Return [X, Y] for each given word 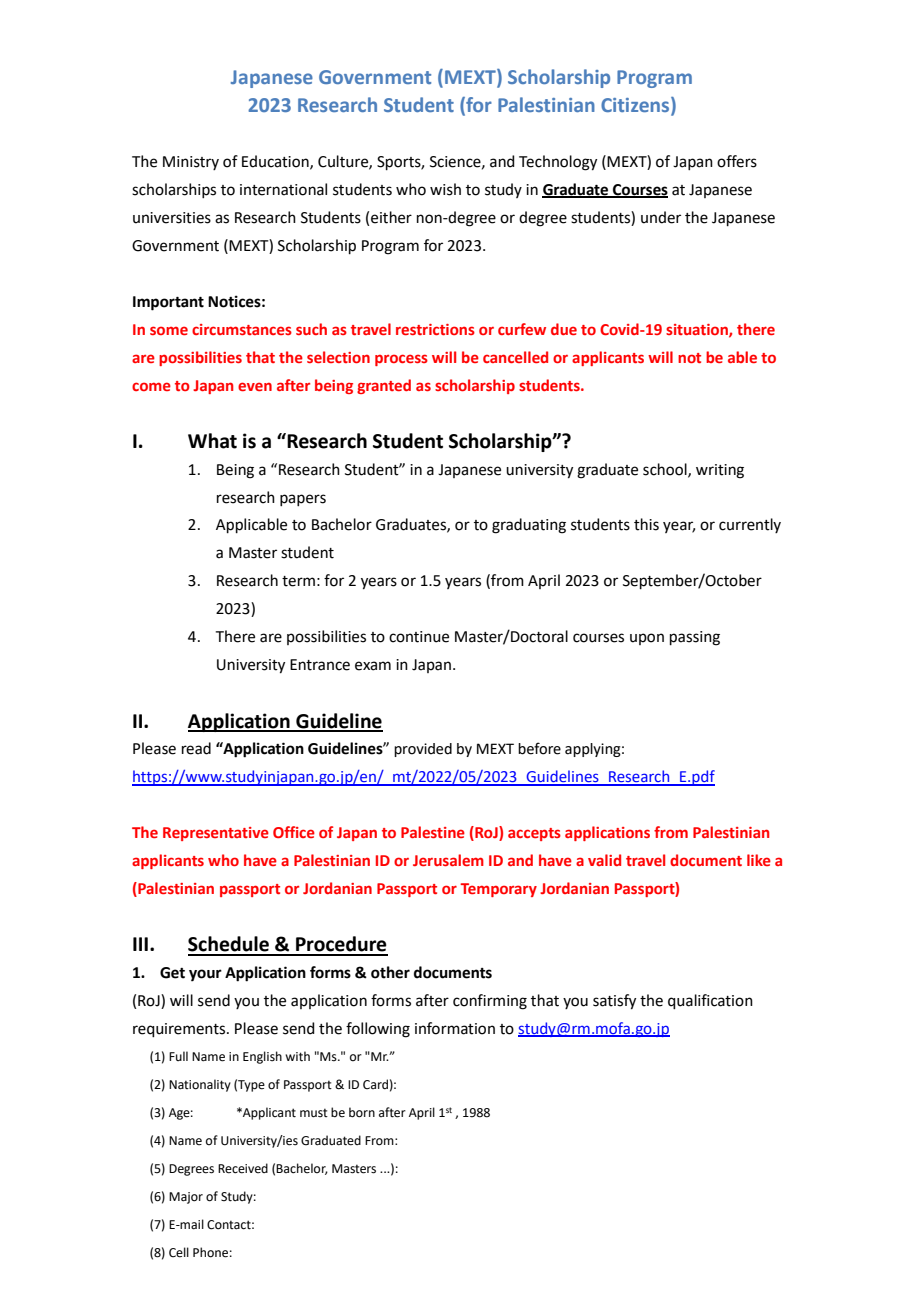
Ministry [191, 163]
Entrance [320, 665]
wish [445, 189]
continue [419, 637]
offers [737, 161]
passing [695, 638]
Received [243, 1168]
